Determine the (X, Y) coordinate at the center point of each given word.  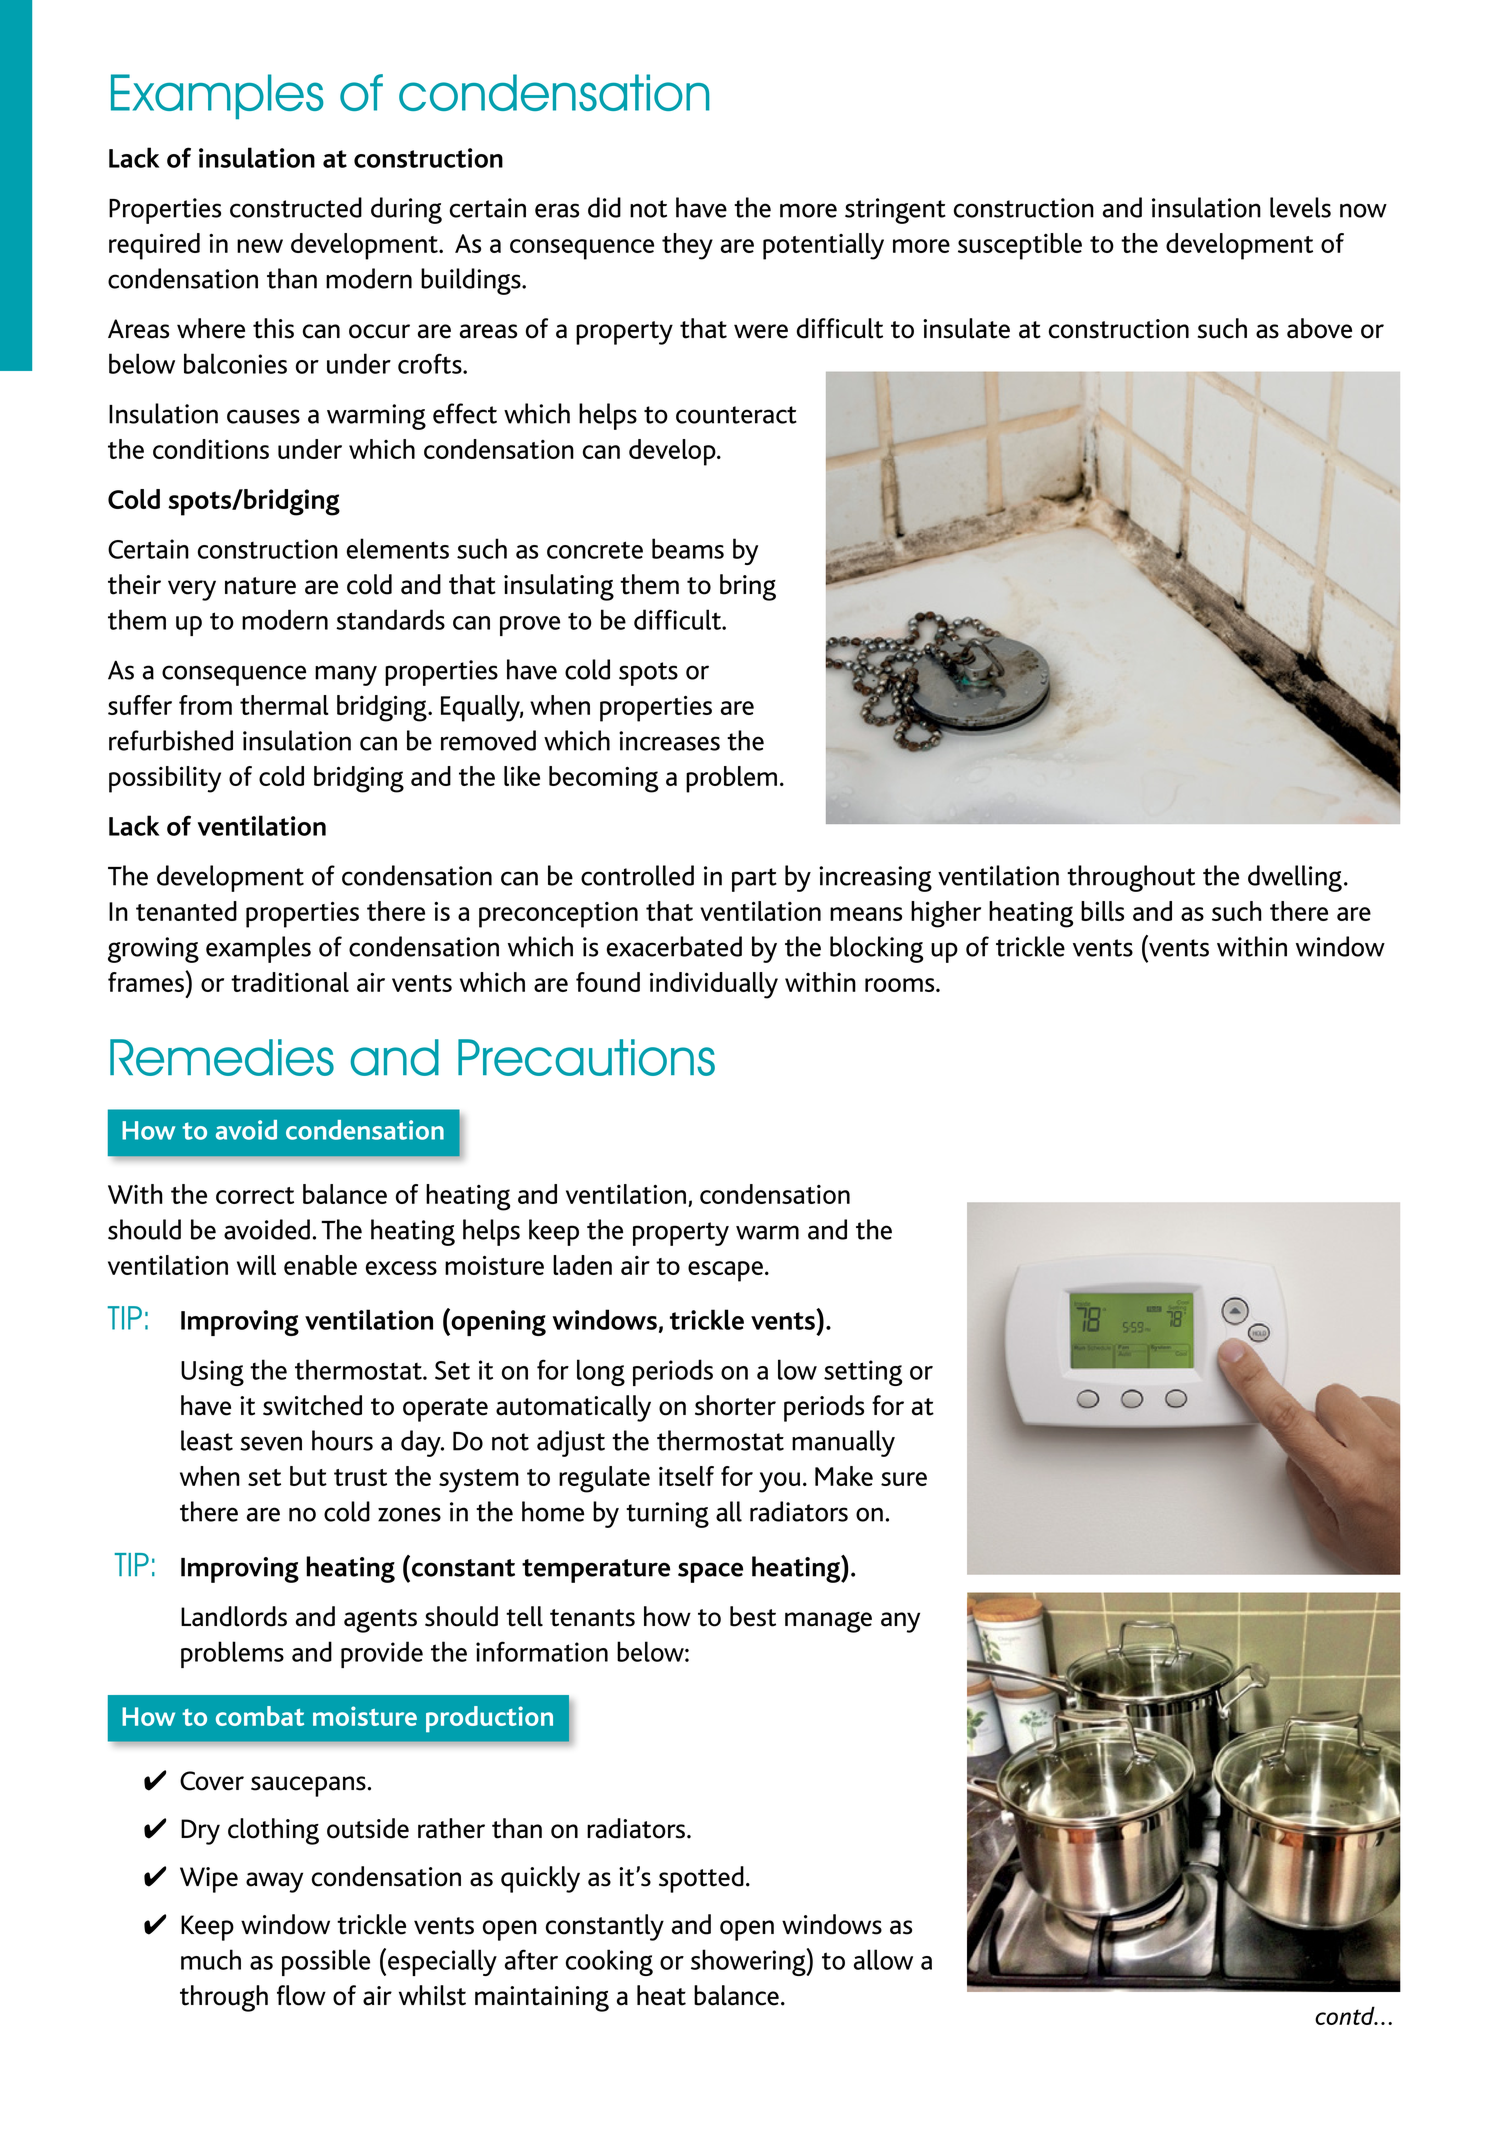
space (710, 1572)
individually (714, 985)
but (308, 1476)
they (687, 246)
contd (1346, 2015)
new (260, 246)
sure (904, 1479)
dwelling (1295, 878)
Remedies (222, 1057)
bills (1102, 911)
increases (669, 741)
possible (326, 1962)
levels (1300, 207)
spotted (701, 1879)
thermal (284, 705)
